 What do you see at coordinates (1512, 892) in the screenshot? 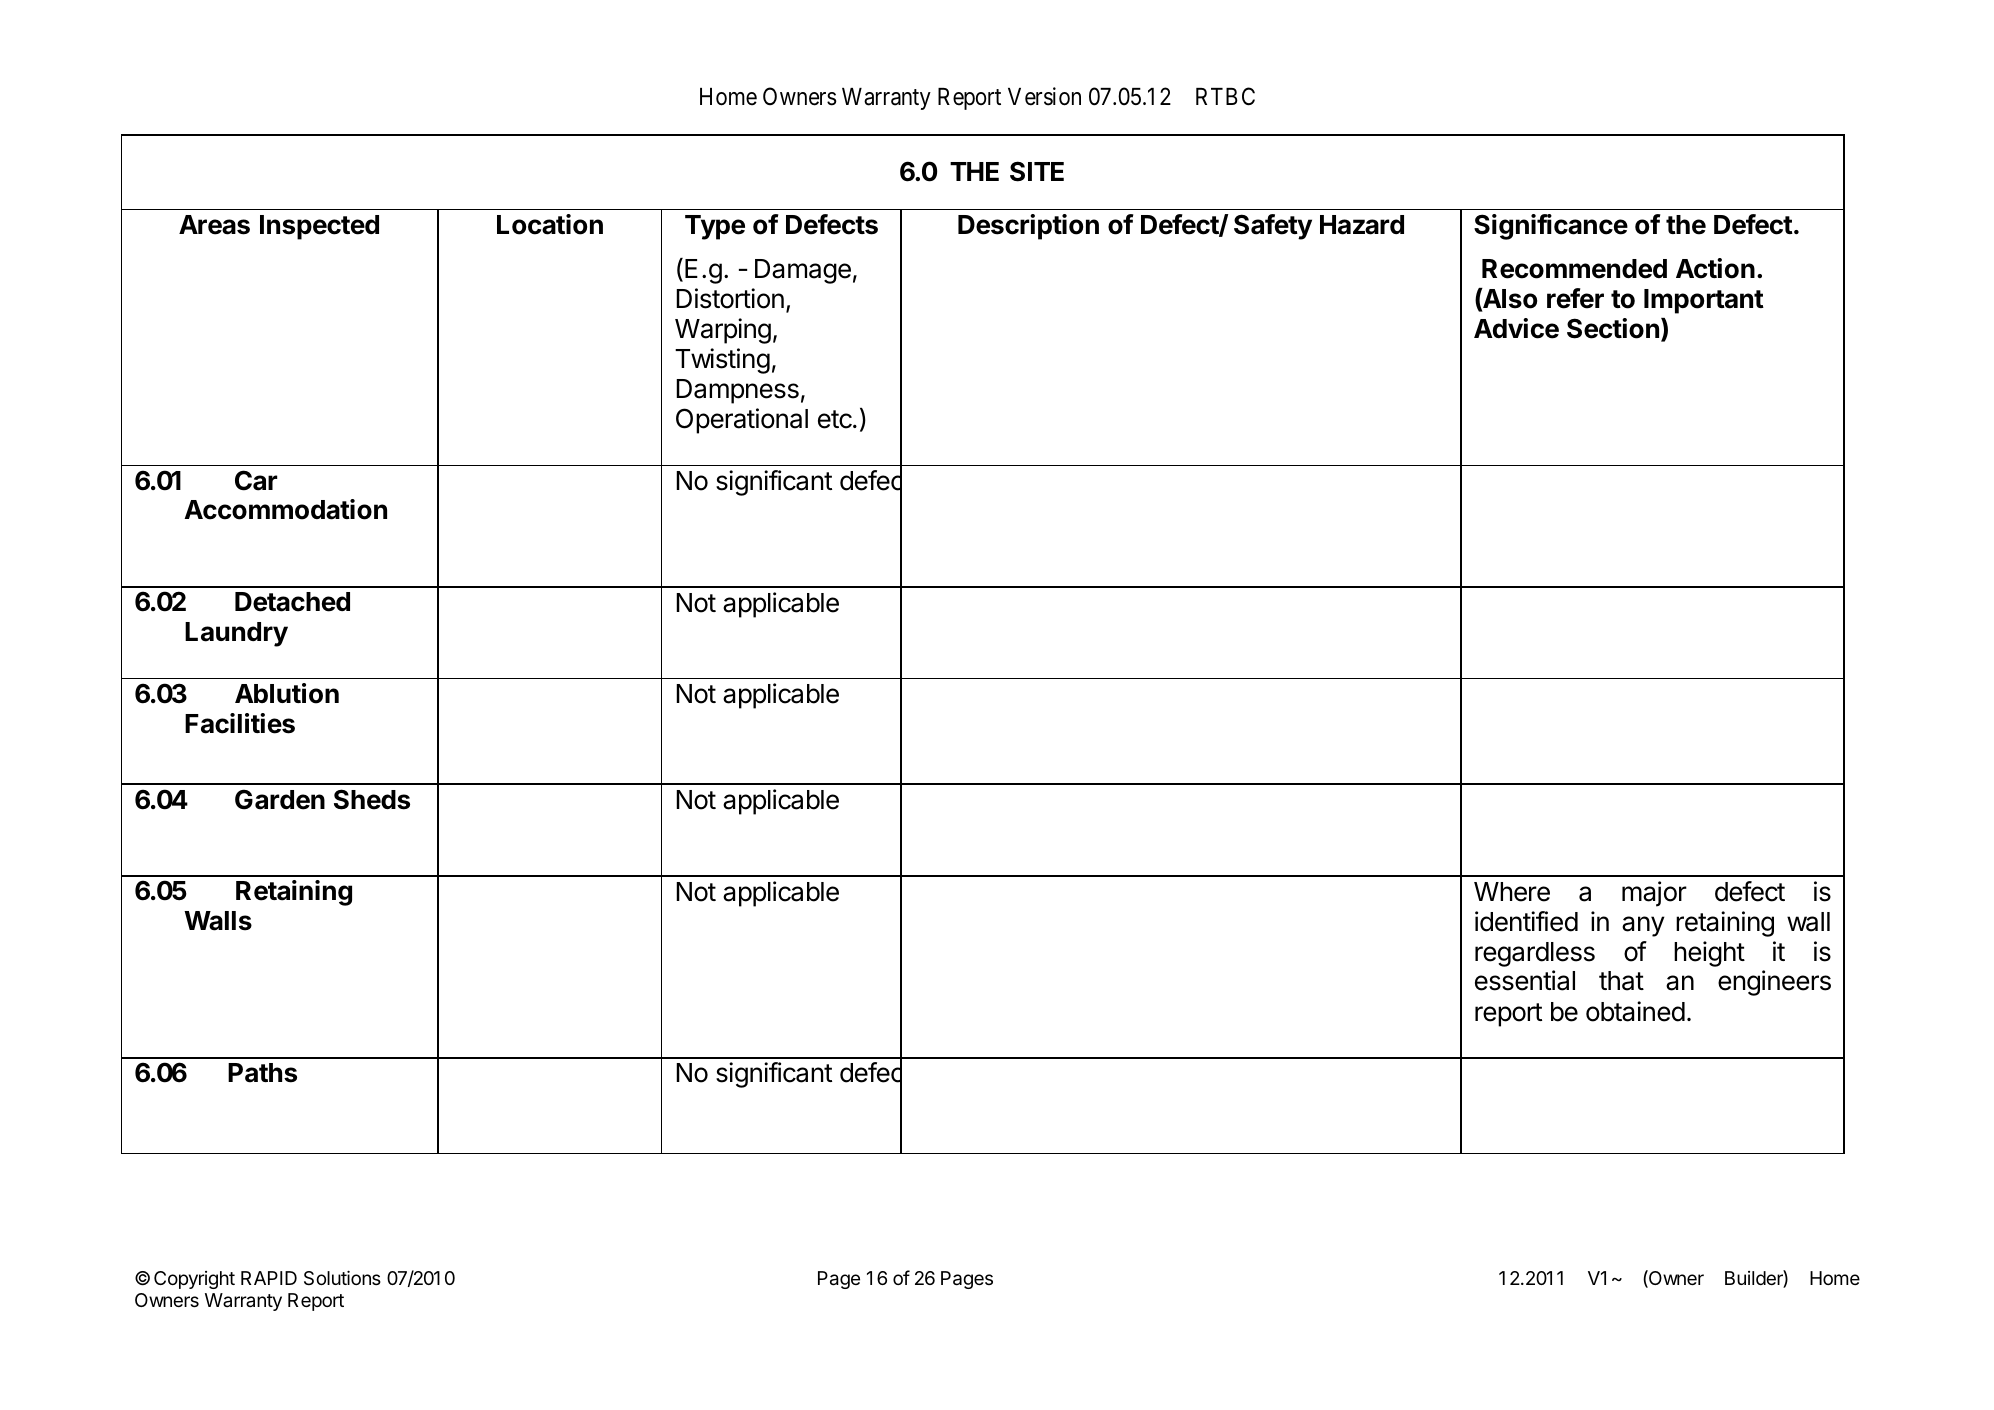
I see `Where` at bounding box center [1512, 892].
